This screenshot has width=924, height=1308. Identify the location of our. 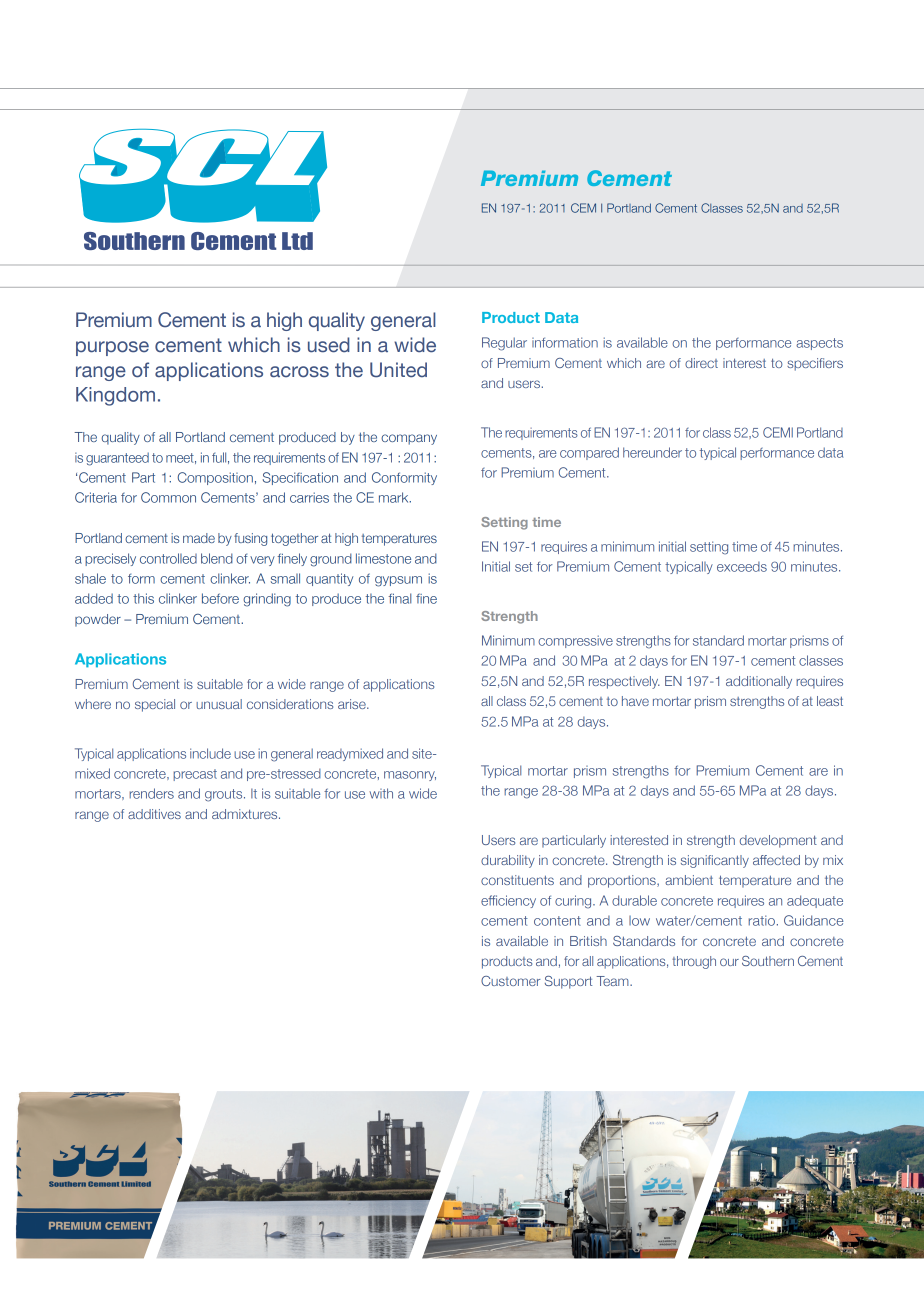
(729, 962).
